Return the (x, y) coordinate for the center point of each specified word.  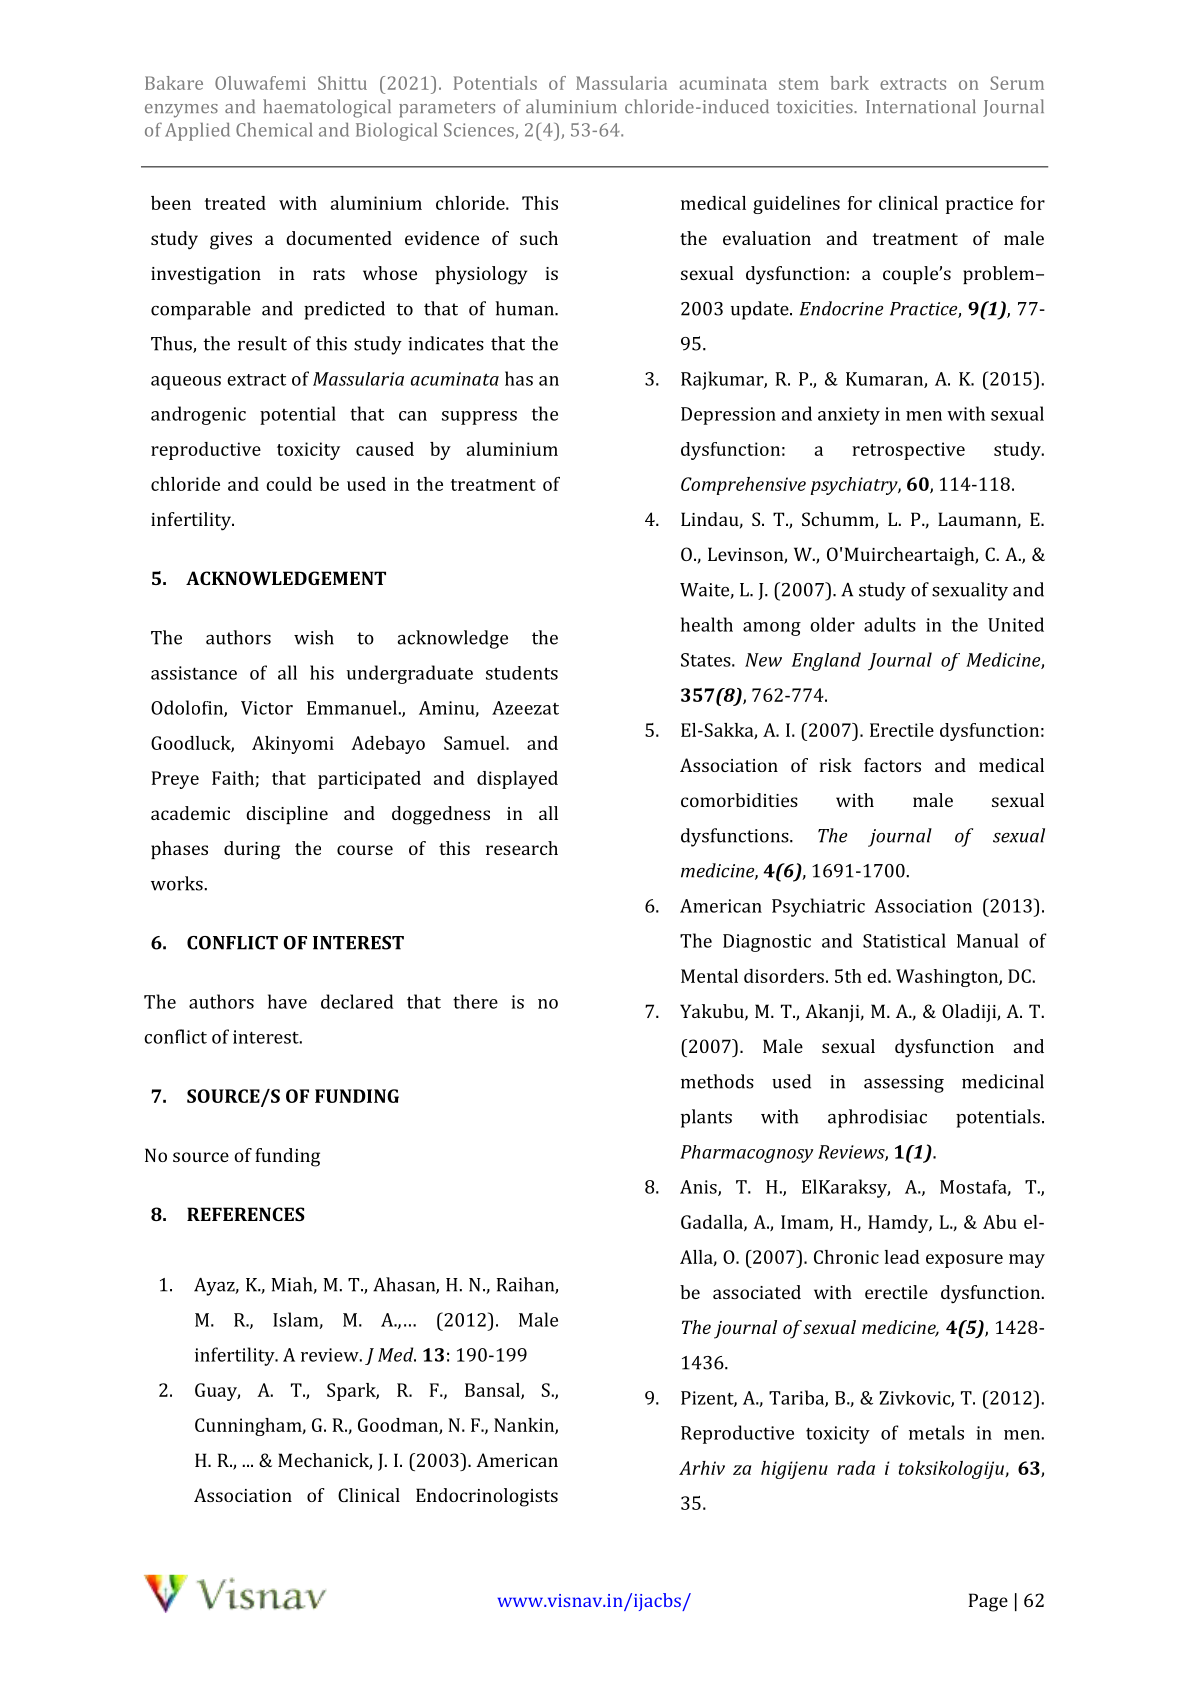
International (921, 106)
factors (892, 765)
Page (988, 1602)
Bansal (493, 1391)
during (252, 850)
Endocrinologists (487, 1497)
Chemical (274, 129)
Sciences (480, 131)
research (522, 848)
